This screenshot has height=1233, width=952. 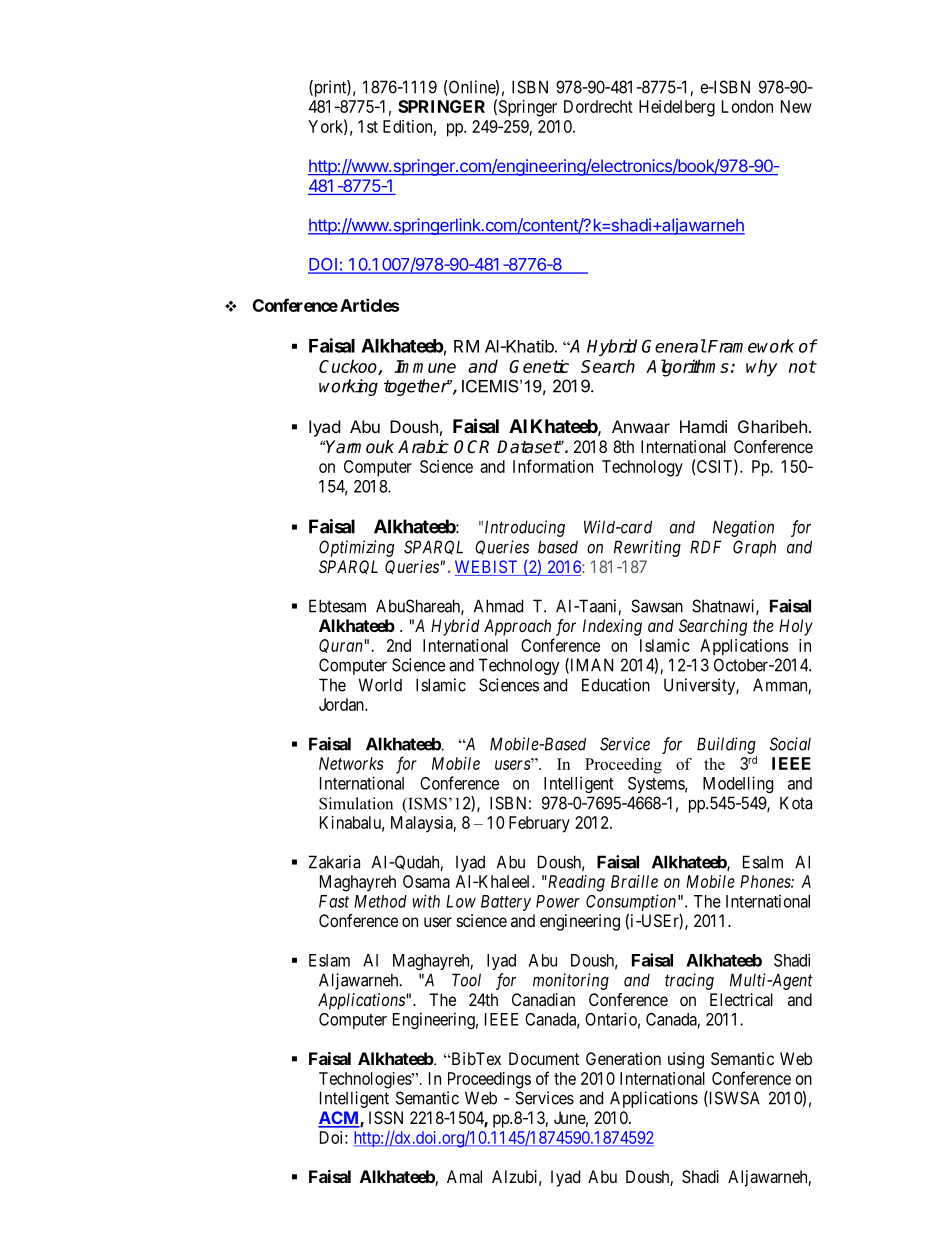 I want to click on London, so click(x=747, y=106).
